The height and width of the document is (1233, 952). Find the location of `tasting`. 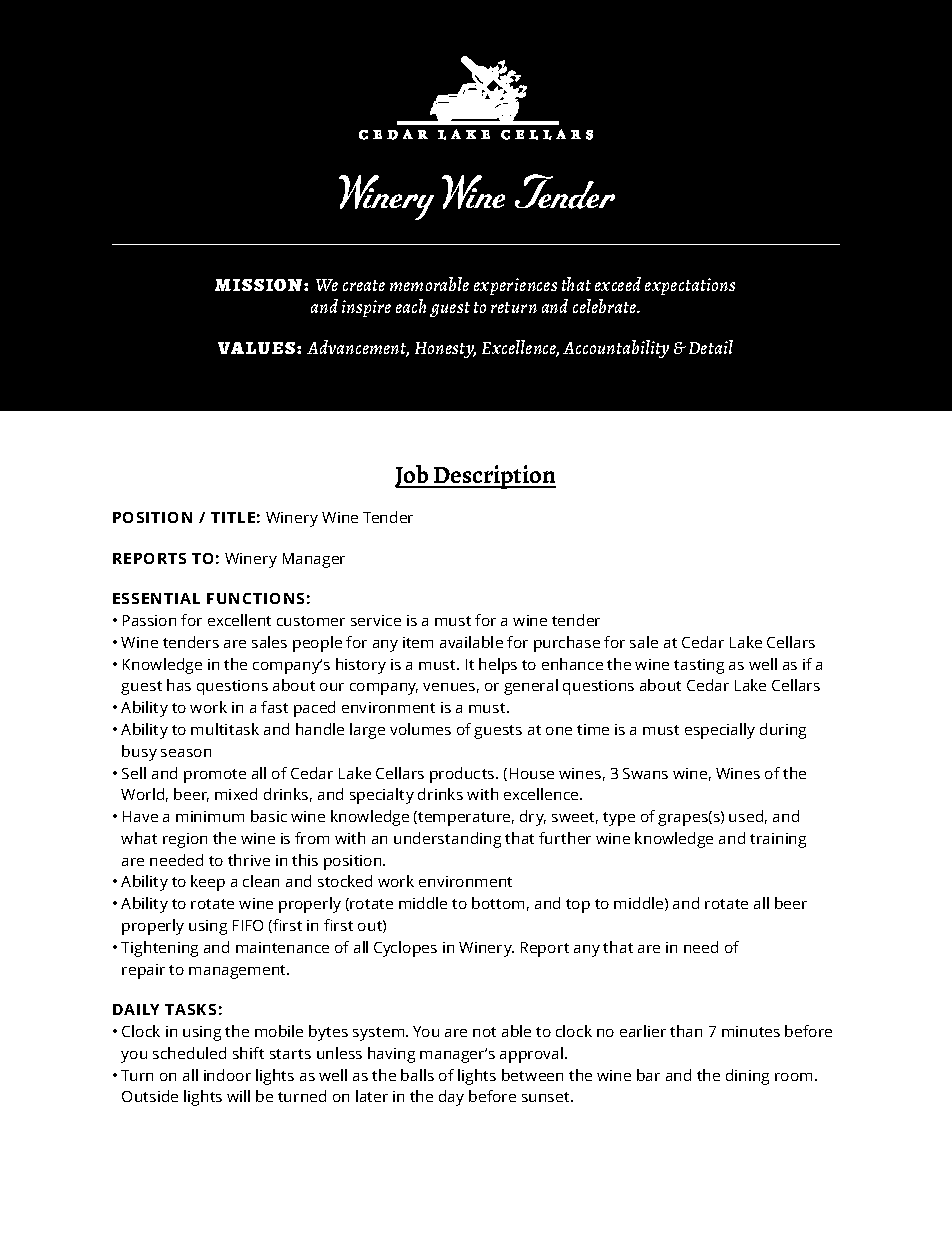

tasting is located at coordinates (699, 666).
